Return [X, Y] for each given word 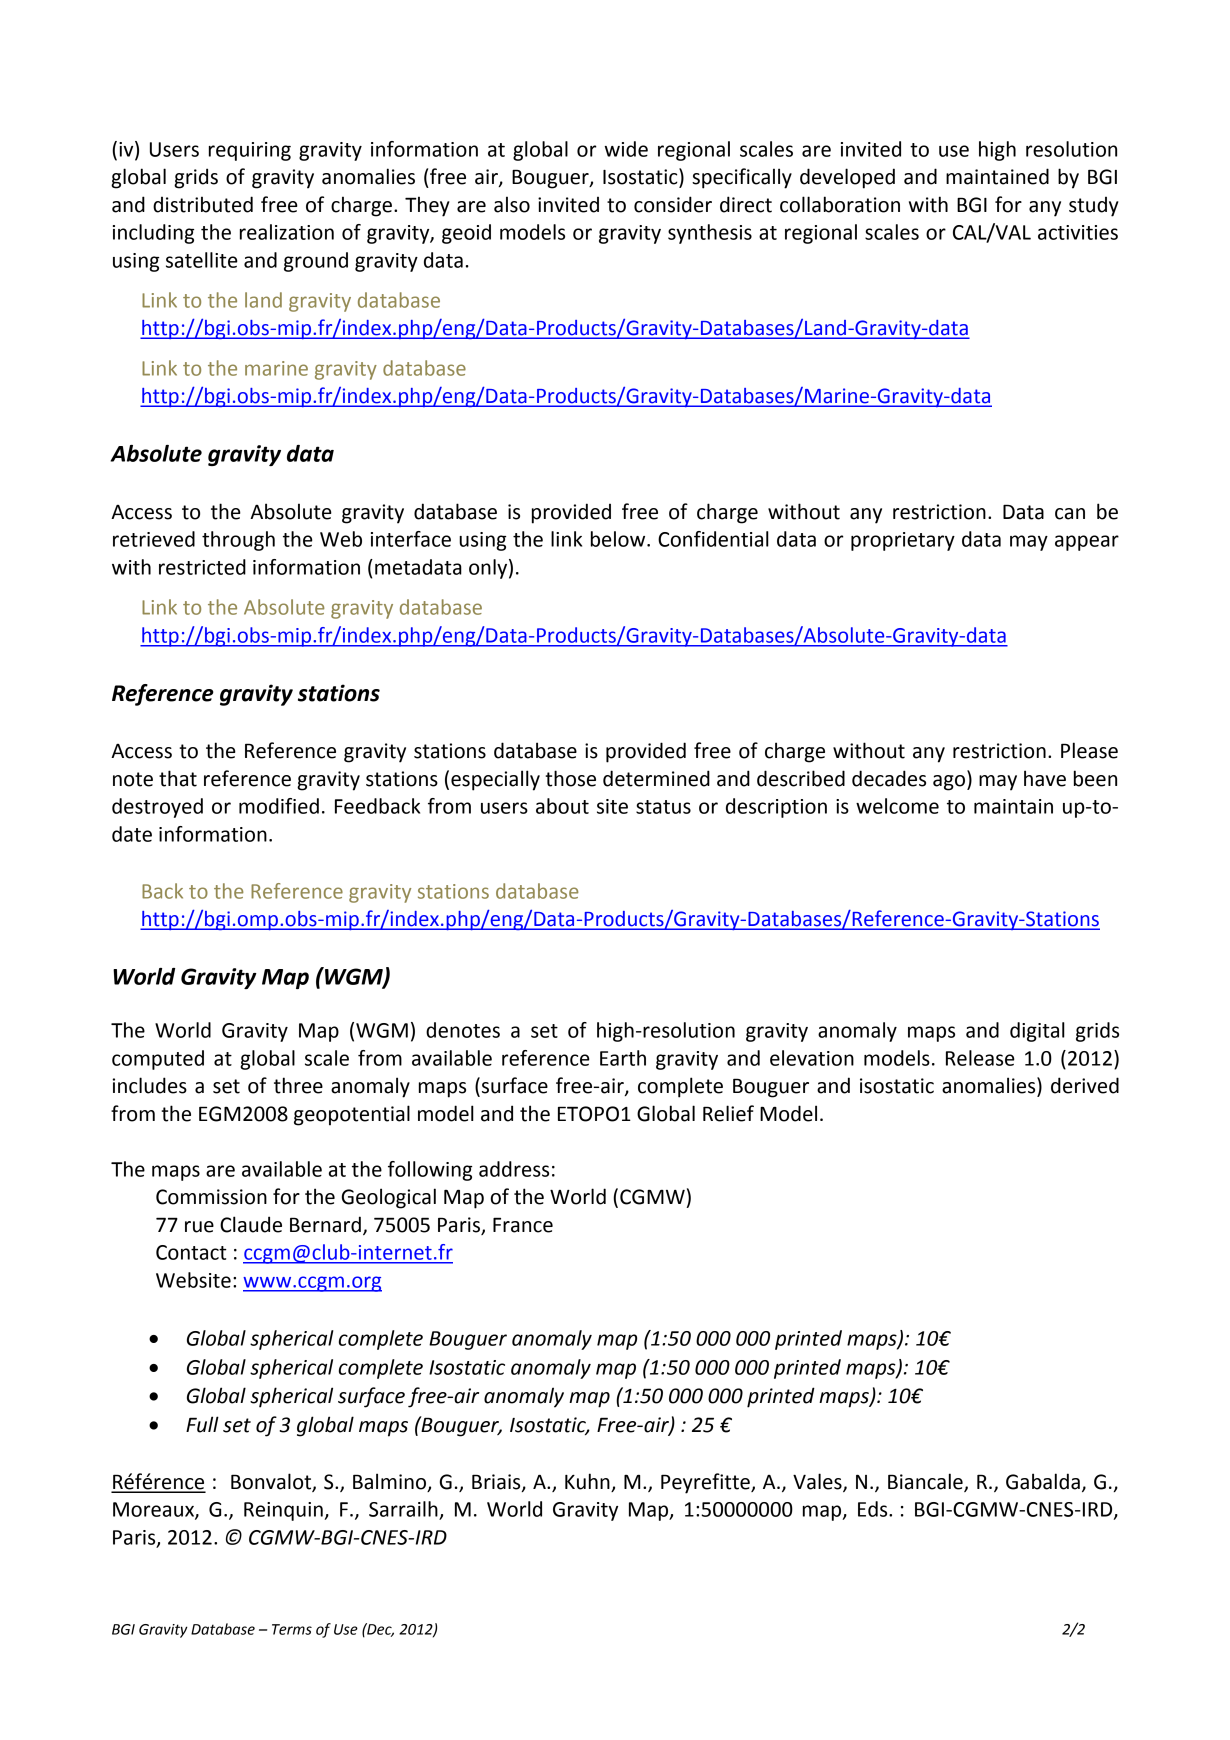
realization [287, 232]
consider [673, 204]
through [238, 541]
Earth [623, 1058]
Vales [818, 1482]
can [1070, 514]
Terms [292, 1629]
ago [950, 783]
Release [980, 1058]
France [523, 1225]
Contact [191, 1252]
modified [279, 806]
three [298, 1085]
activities [1078, 232]
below [619, 539]
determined [656, 778]
